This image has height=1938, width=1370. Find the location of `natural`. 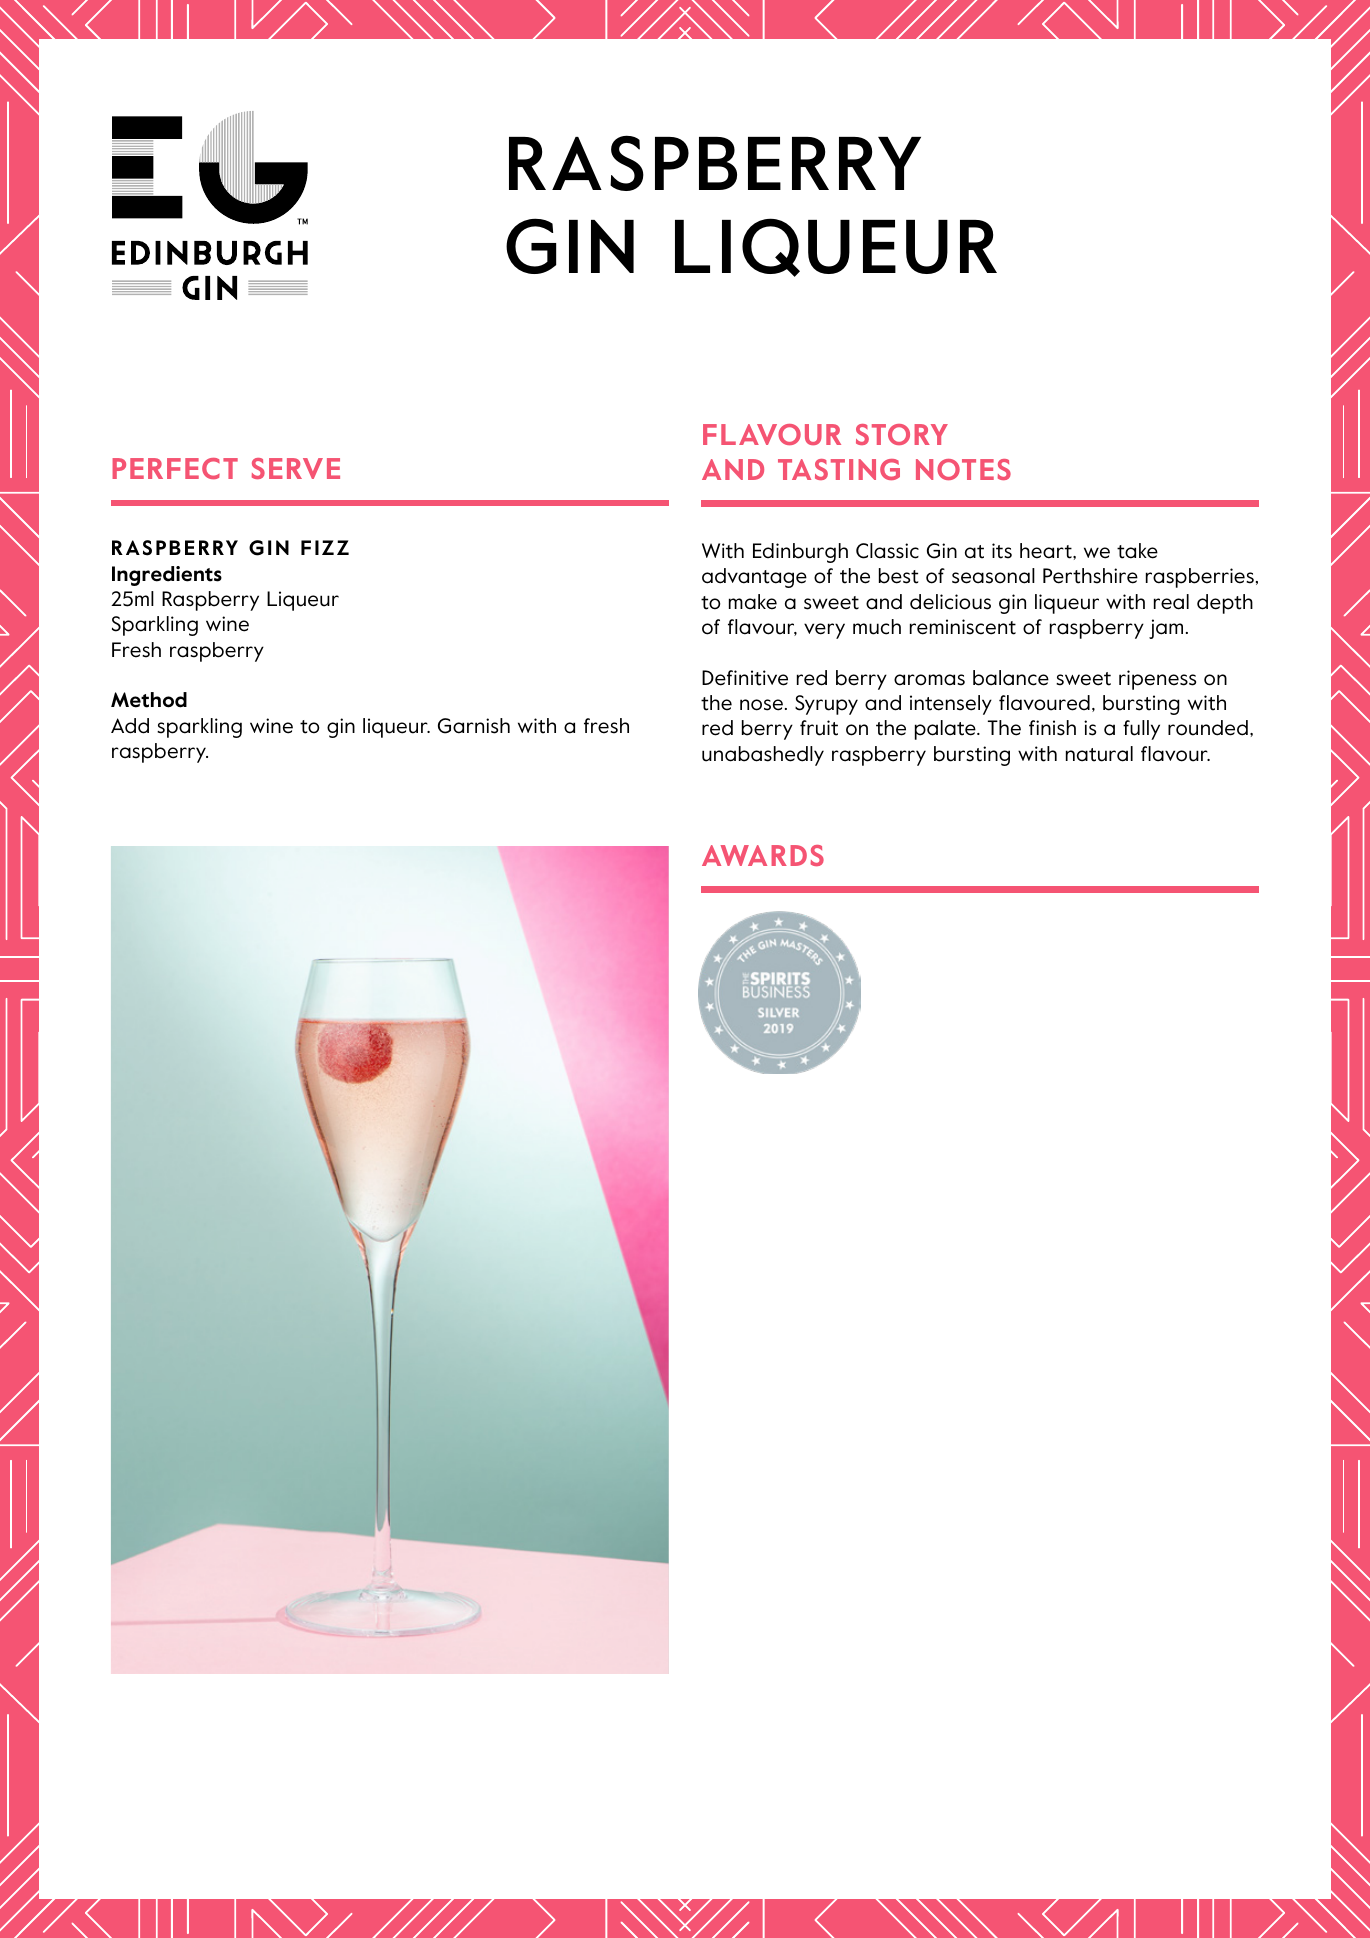

natural is located at coordinates (1099, 754).
